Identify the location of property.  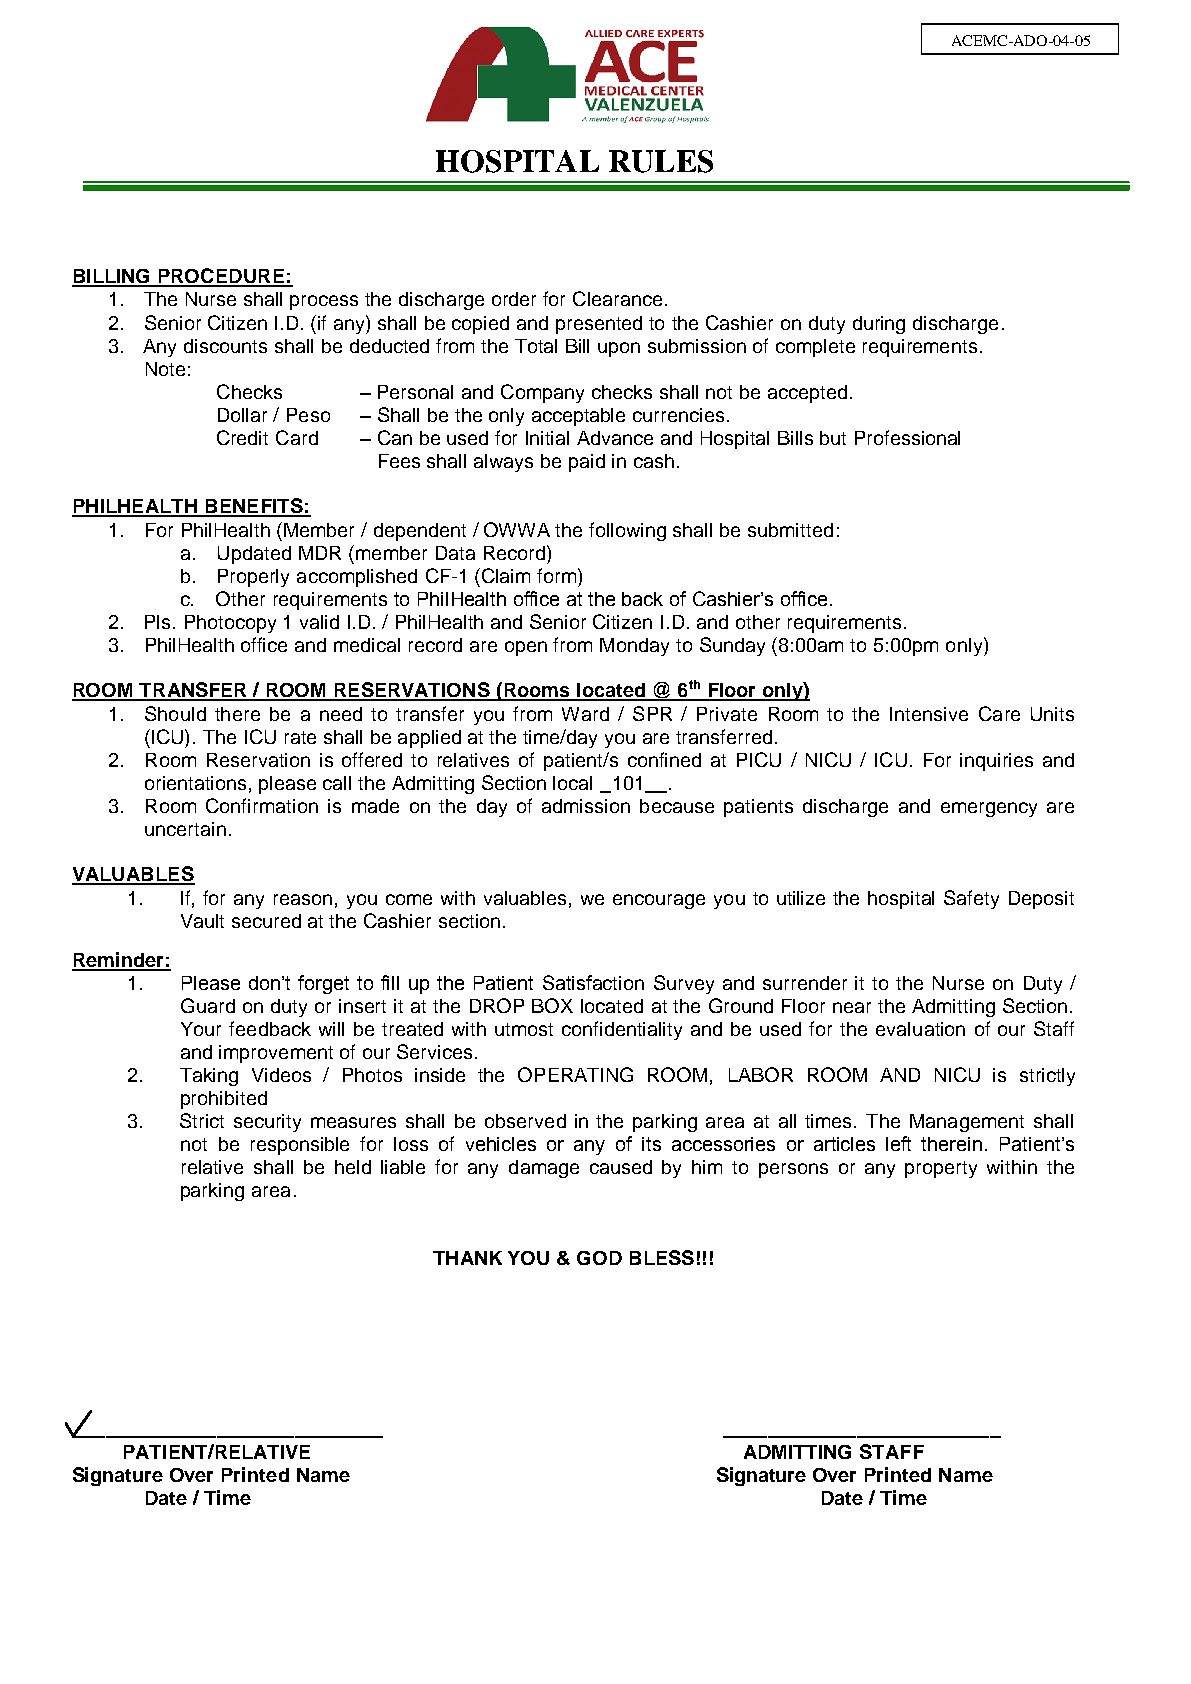
(941, 1169).
